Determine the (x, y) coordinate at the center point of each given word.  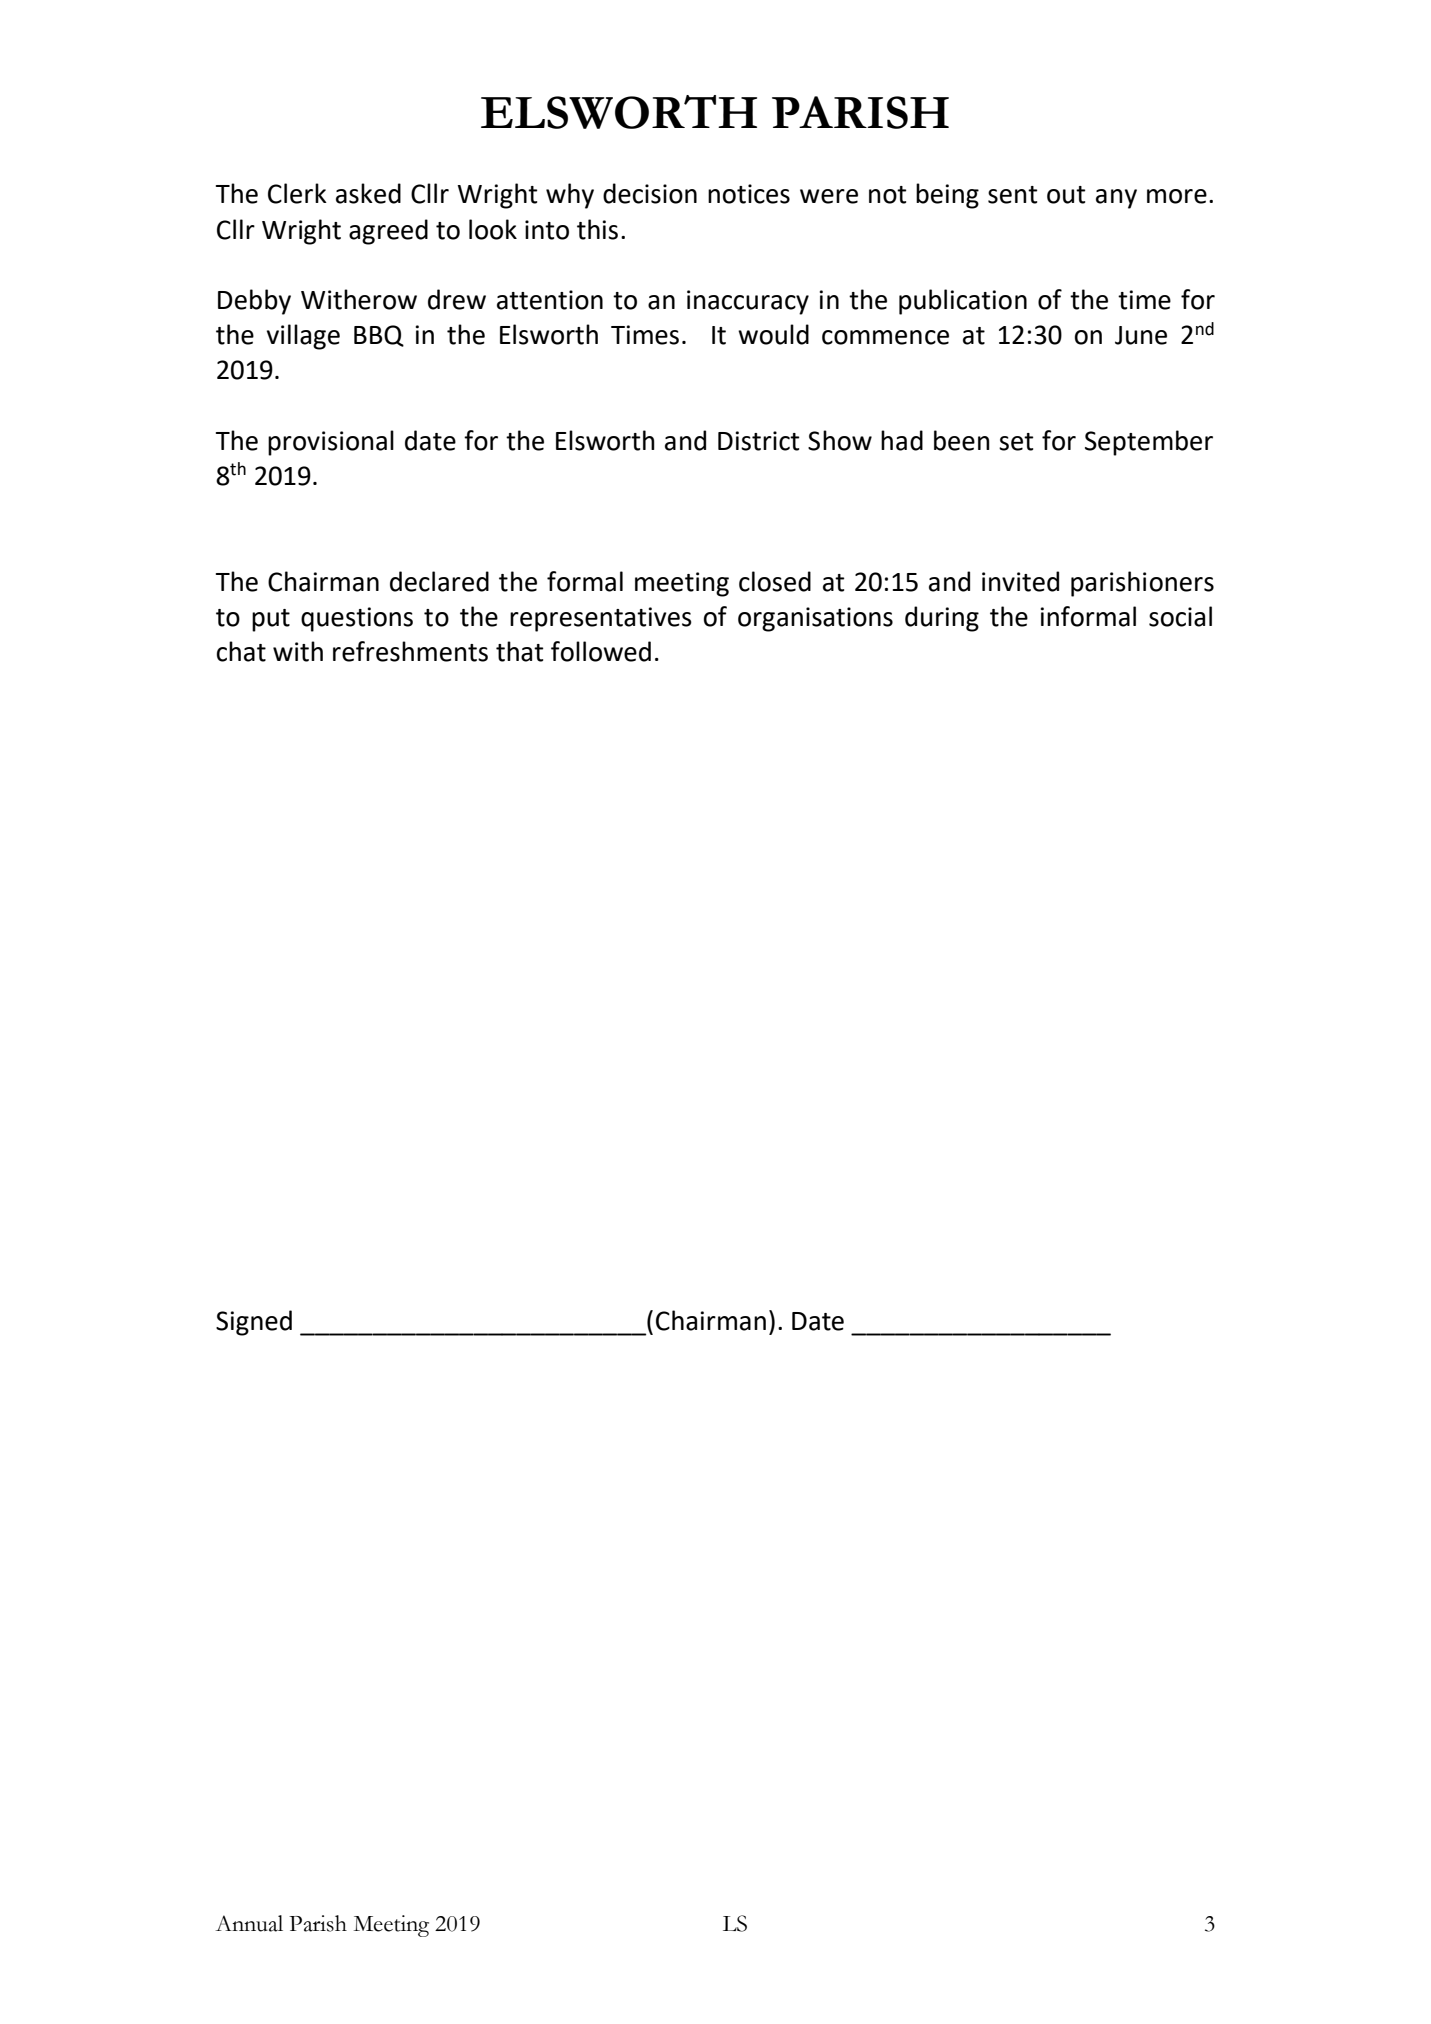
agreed (388, 232)
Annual (249, 1923)
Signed (254, 1323)
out (1066, 195)
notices (749, 194)
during (942, 619)
